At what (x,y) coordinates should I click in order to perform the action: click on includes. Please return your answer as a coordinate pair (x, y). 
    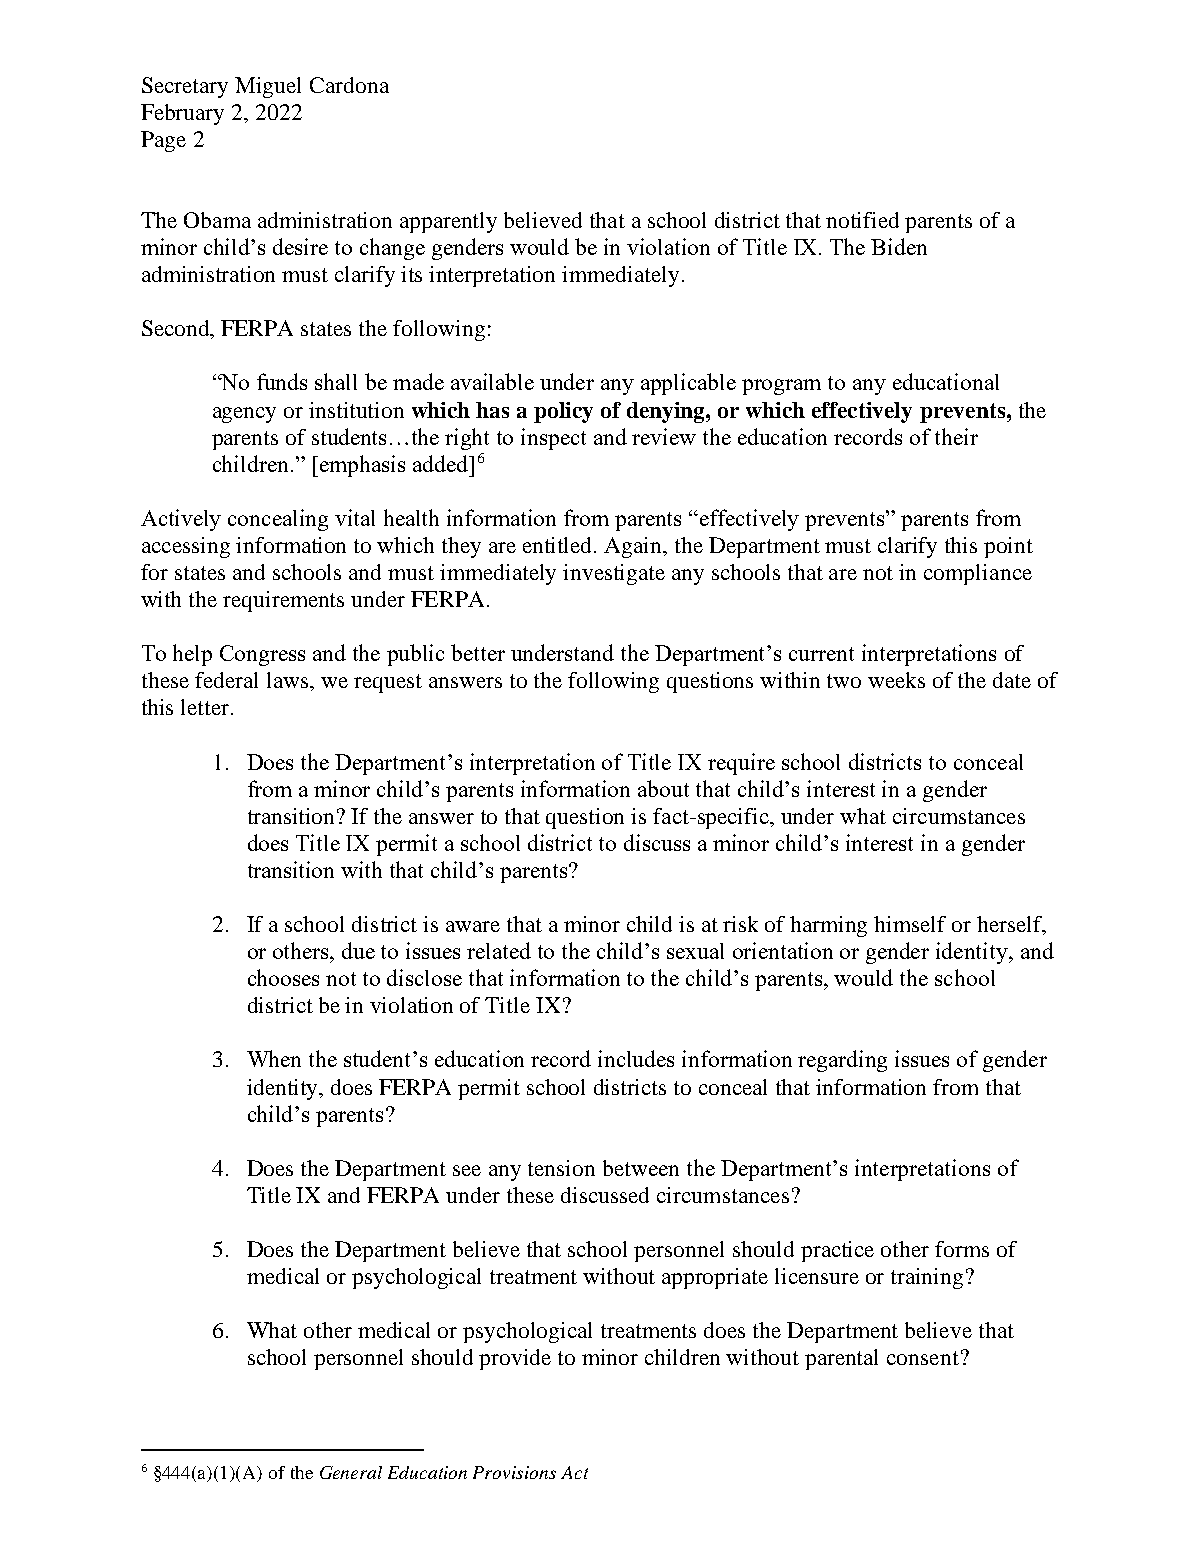
    Looking at the image, I should click on (636, 1058).
